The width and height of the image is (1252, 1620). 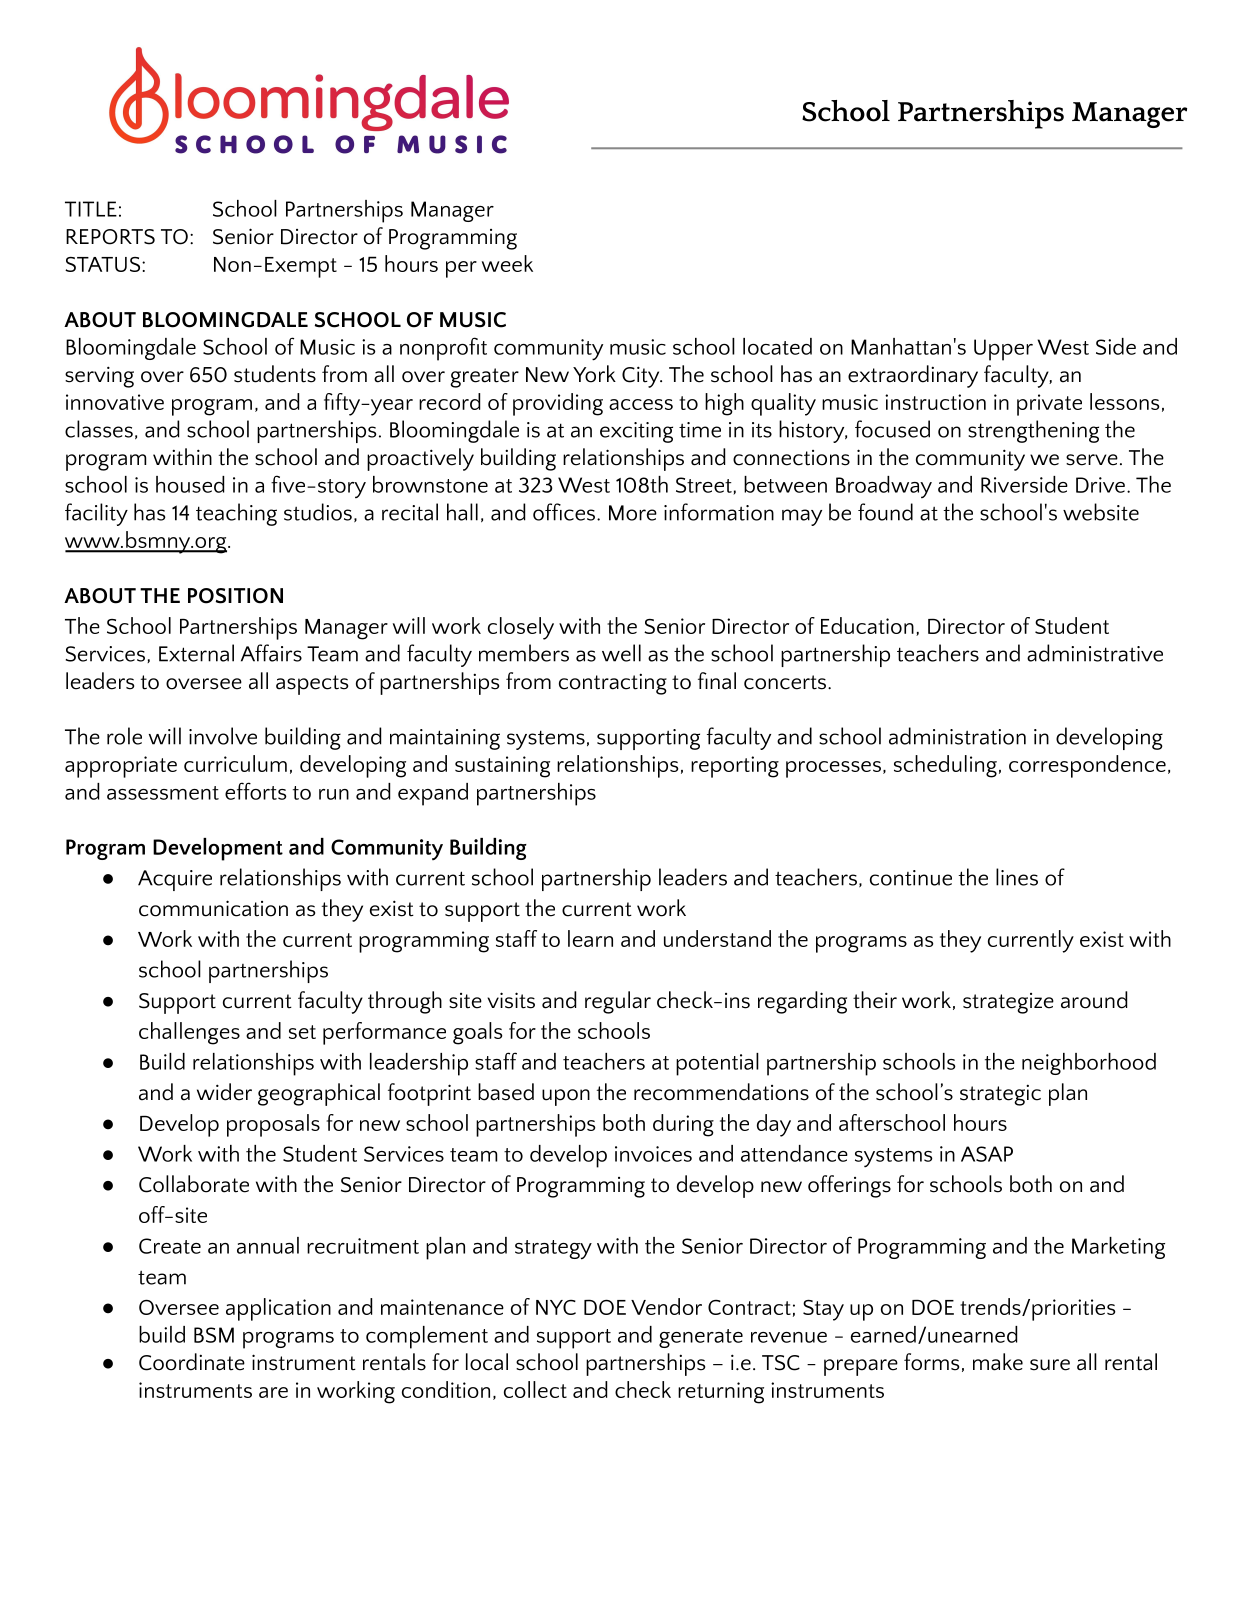 I want to click on REPORTS, so click(x=110, y=237).
